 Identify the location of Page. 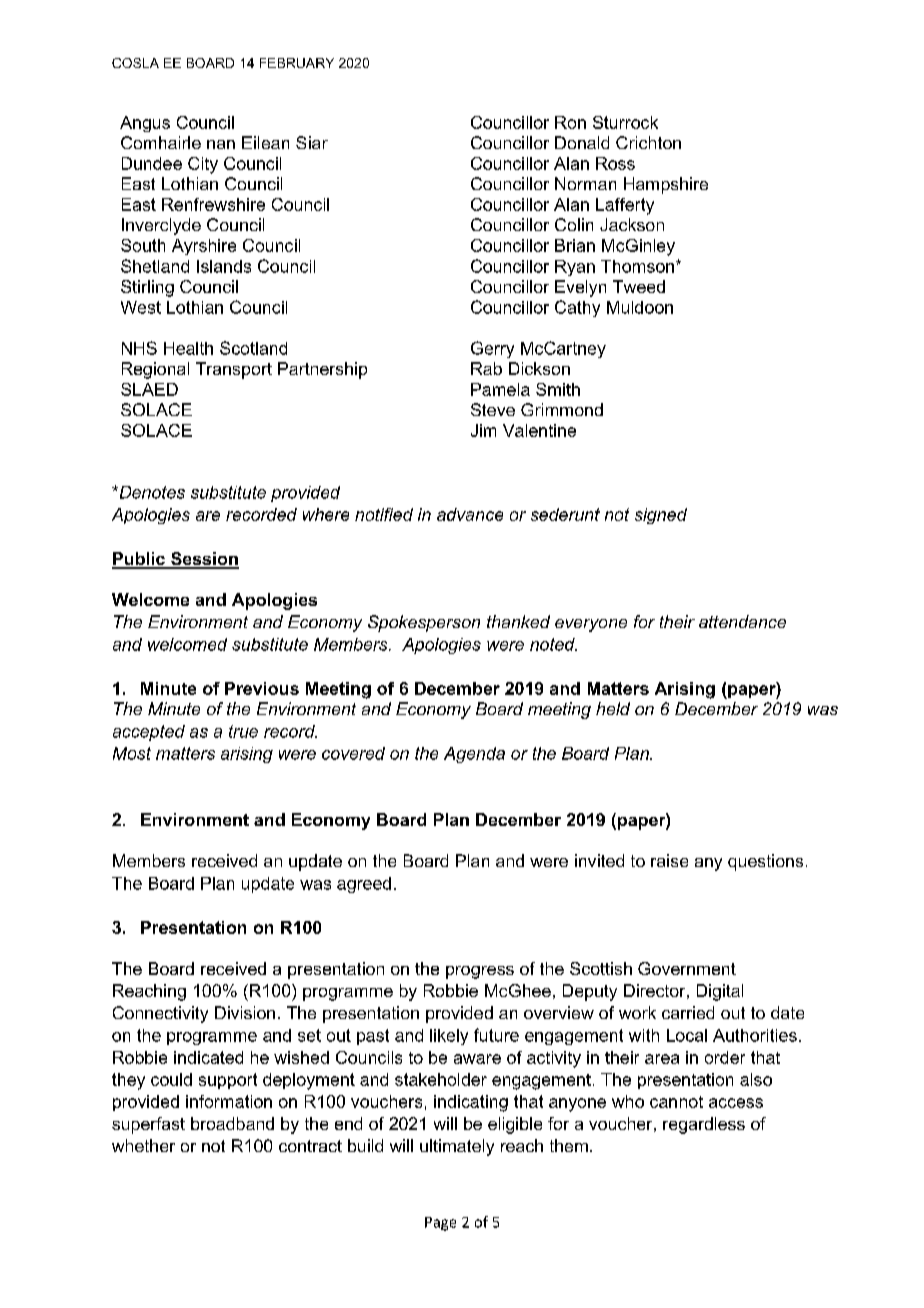
(440, 1224).
